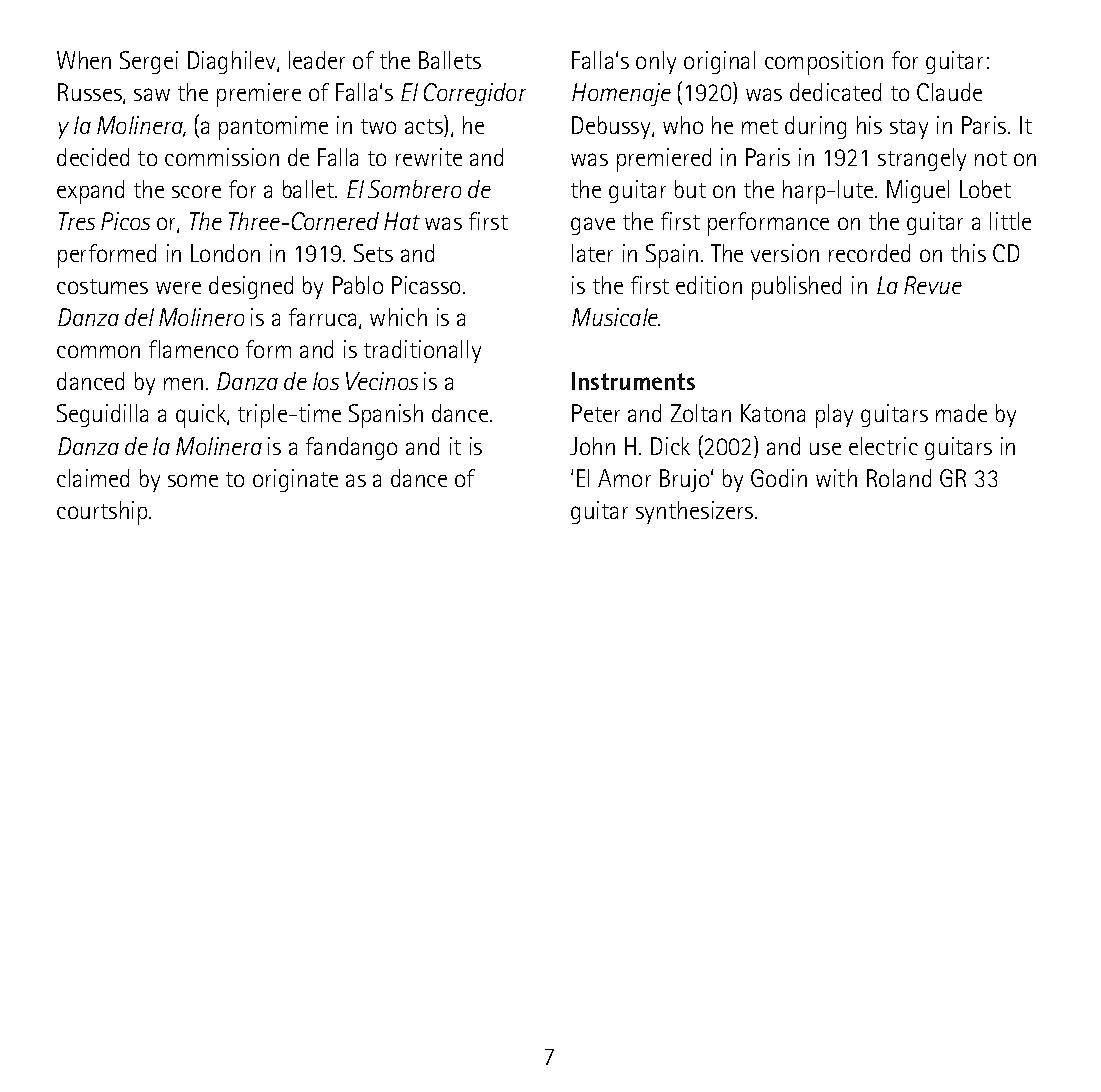 Image resolution: width=1101 pixels, height=1092 pixels. I want to click on some, so click(193, 480).
